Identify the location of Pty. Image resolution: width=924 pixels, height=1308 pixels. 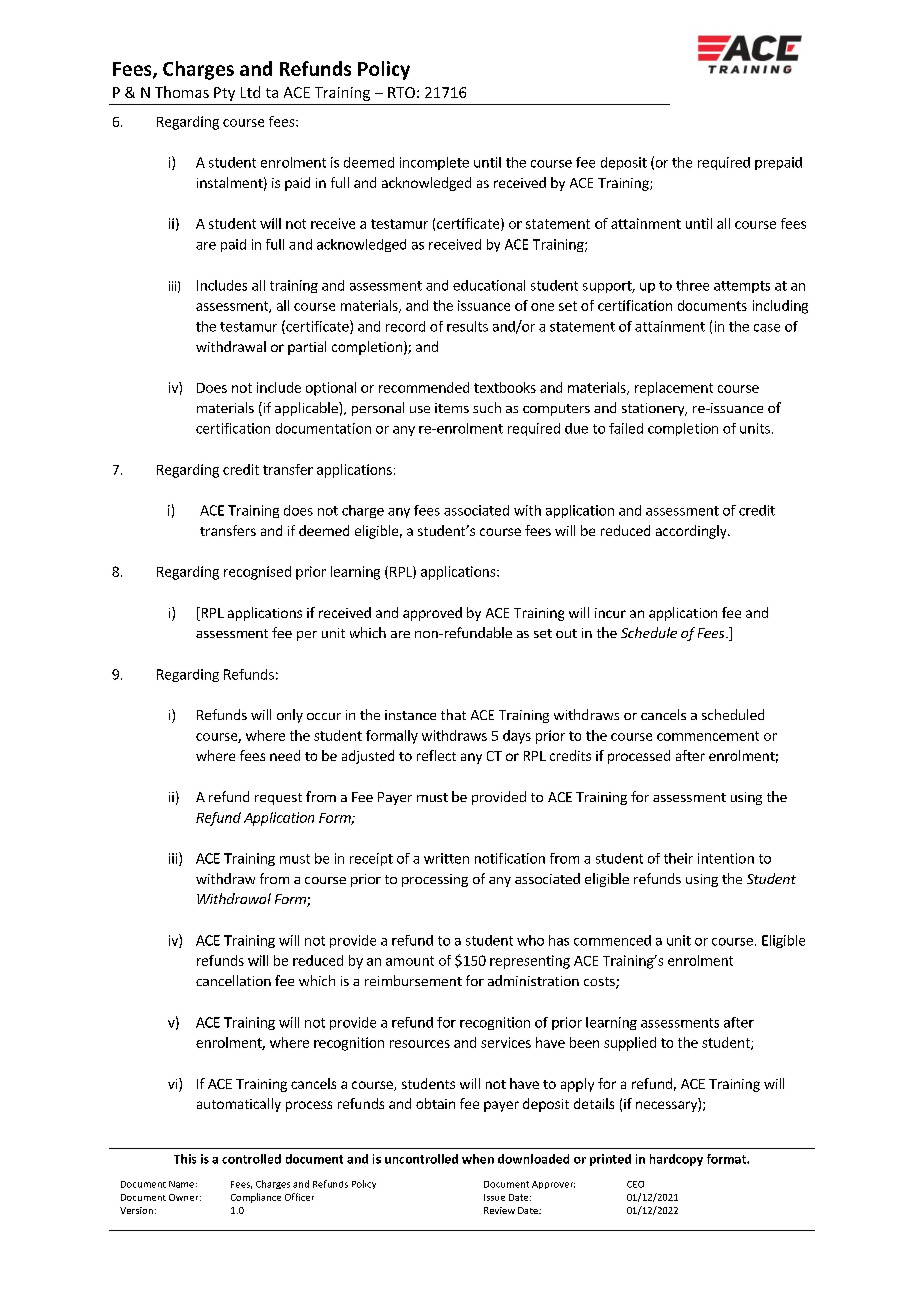
(224, 94).
